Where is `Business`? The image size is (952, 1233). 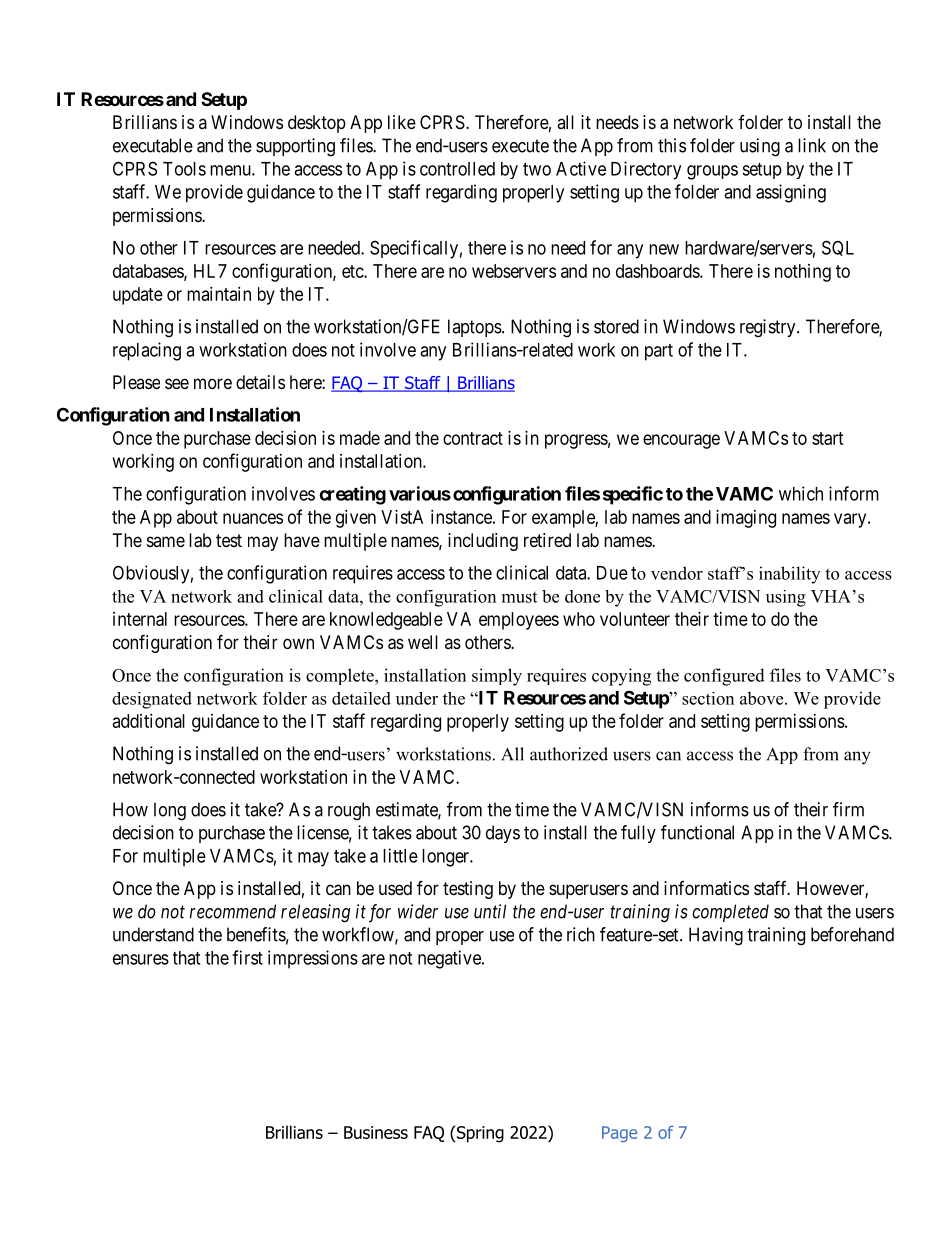 Business is located at coordinates (376, 1132).
